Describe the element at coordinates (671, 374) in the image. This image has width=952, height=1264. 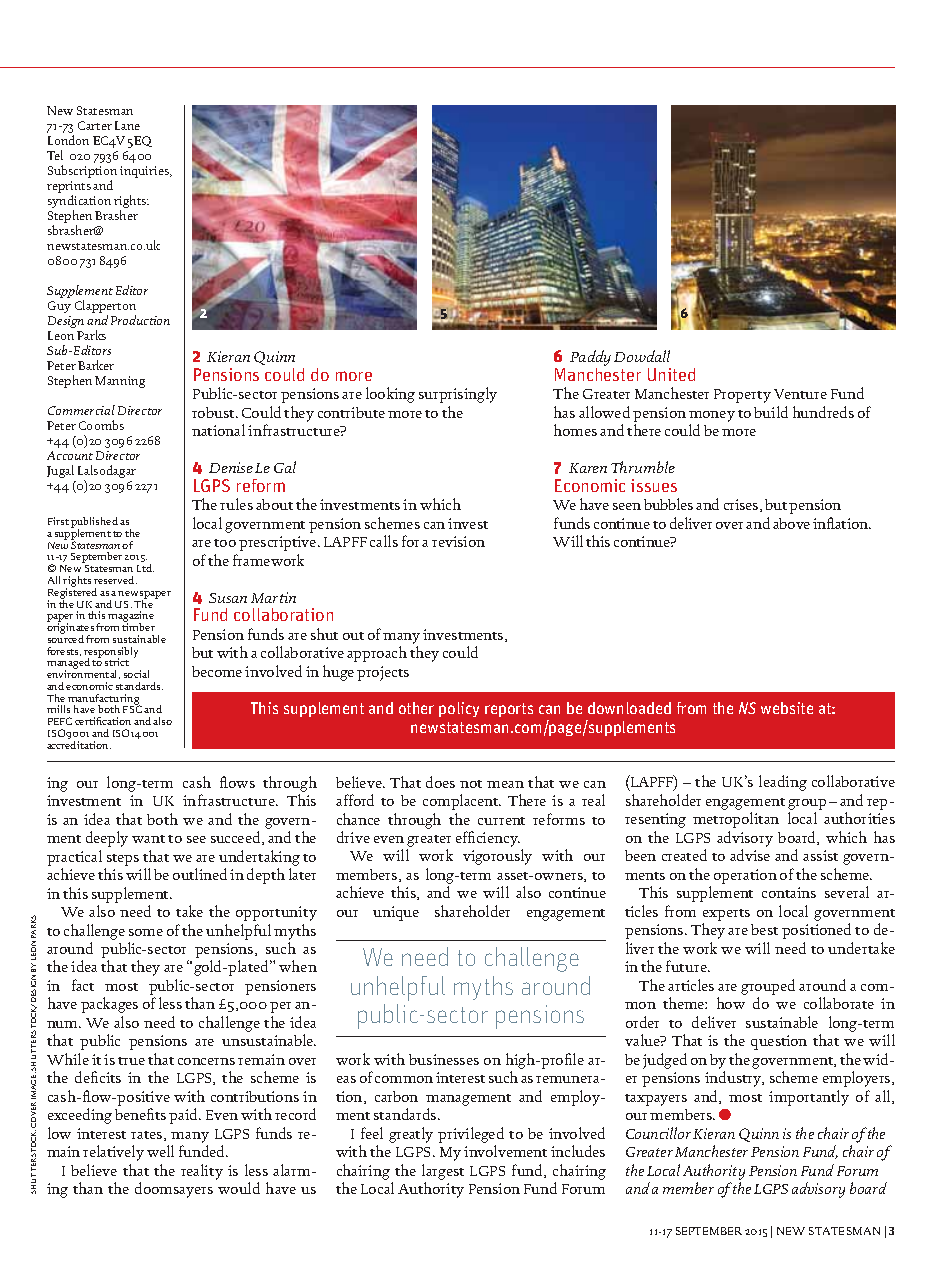
I see `United` at that location.
